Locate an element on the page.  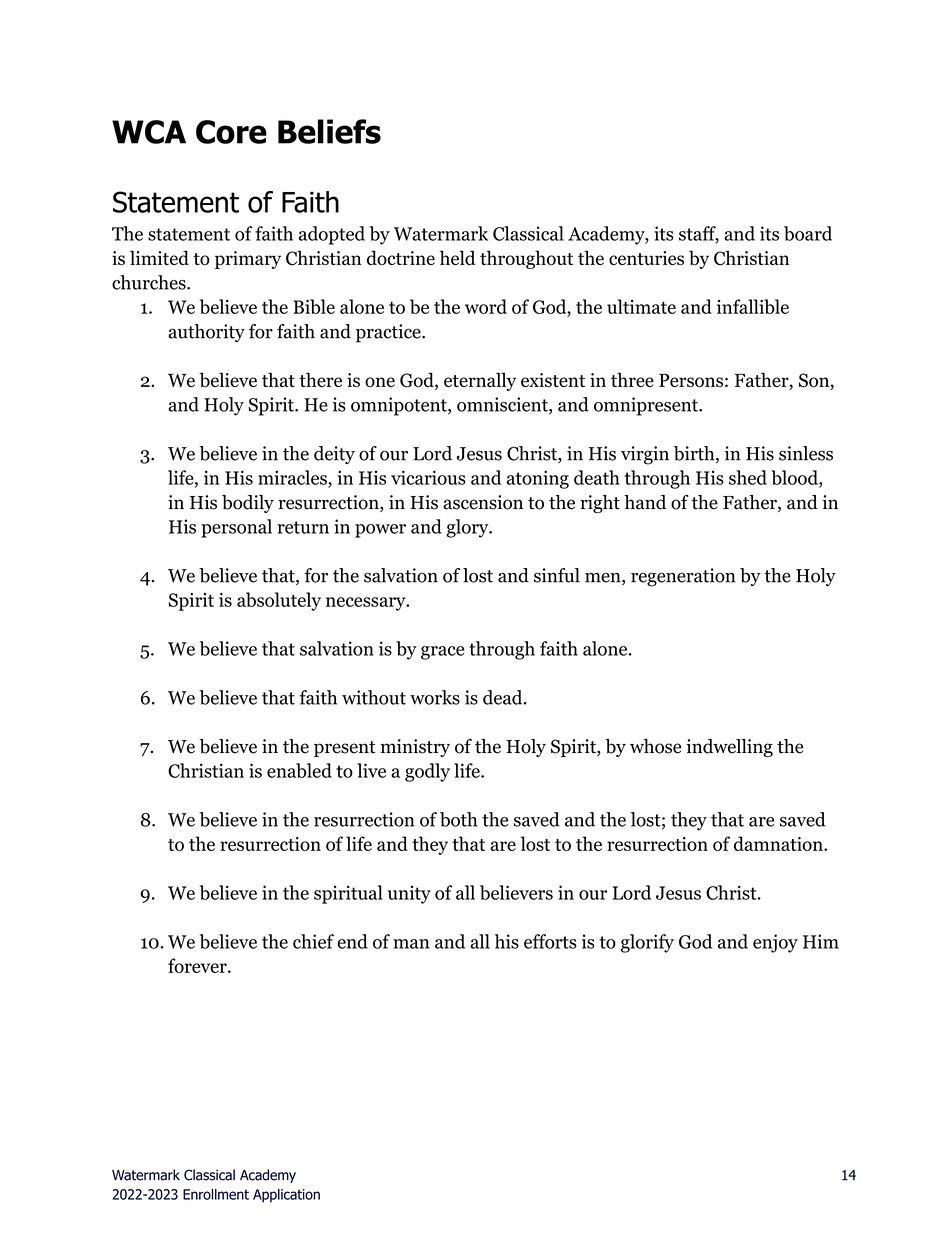
enjoy is located at coordinates (775, 943).
